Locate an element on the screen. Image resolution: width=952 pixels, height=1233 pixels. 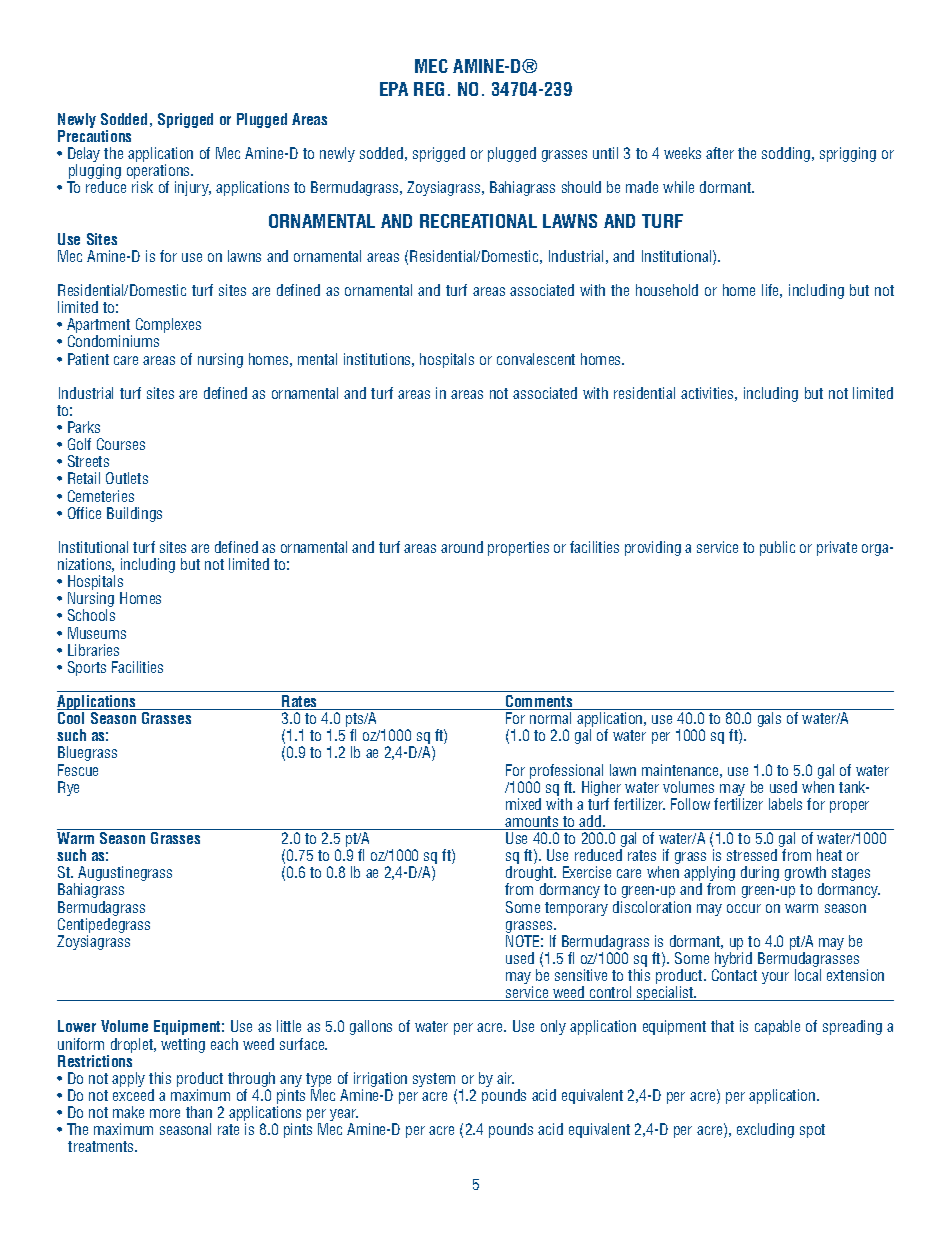
system is located at coordinates (435, 1081).
